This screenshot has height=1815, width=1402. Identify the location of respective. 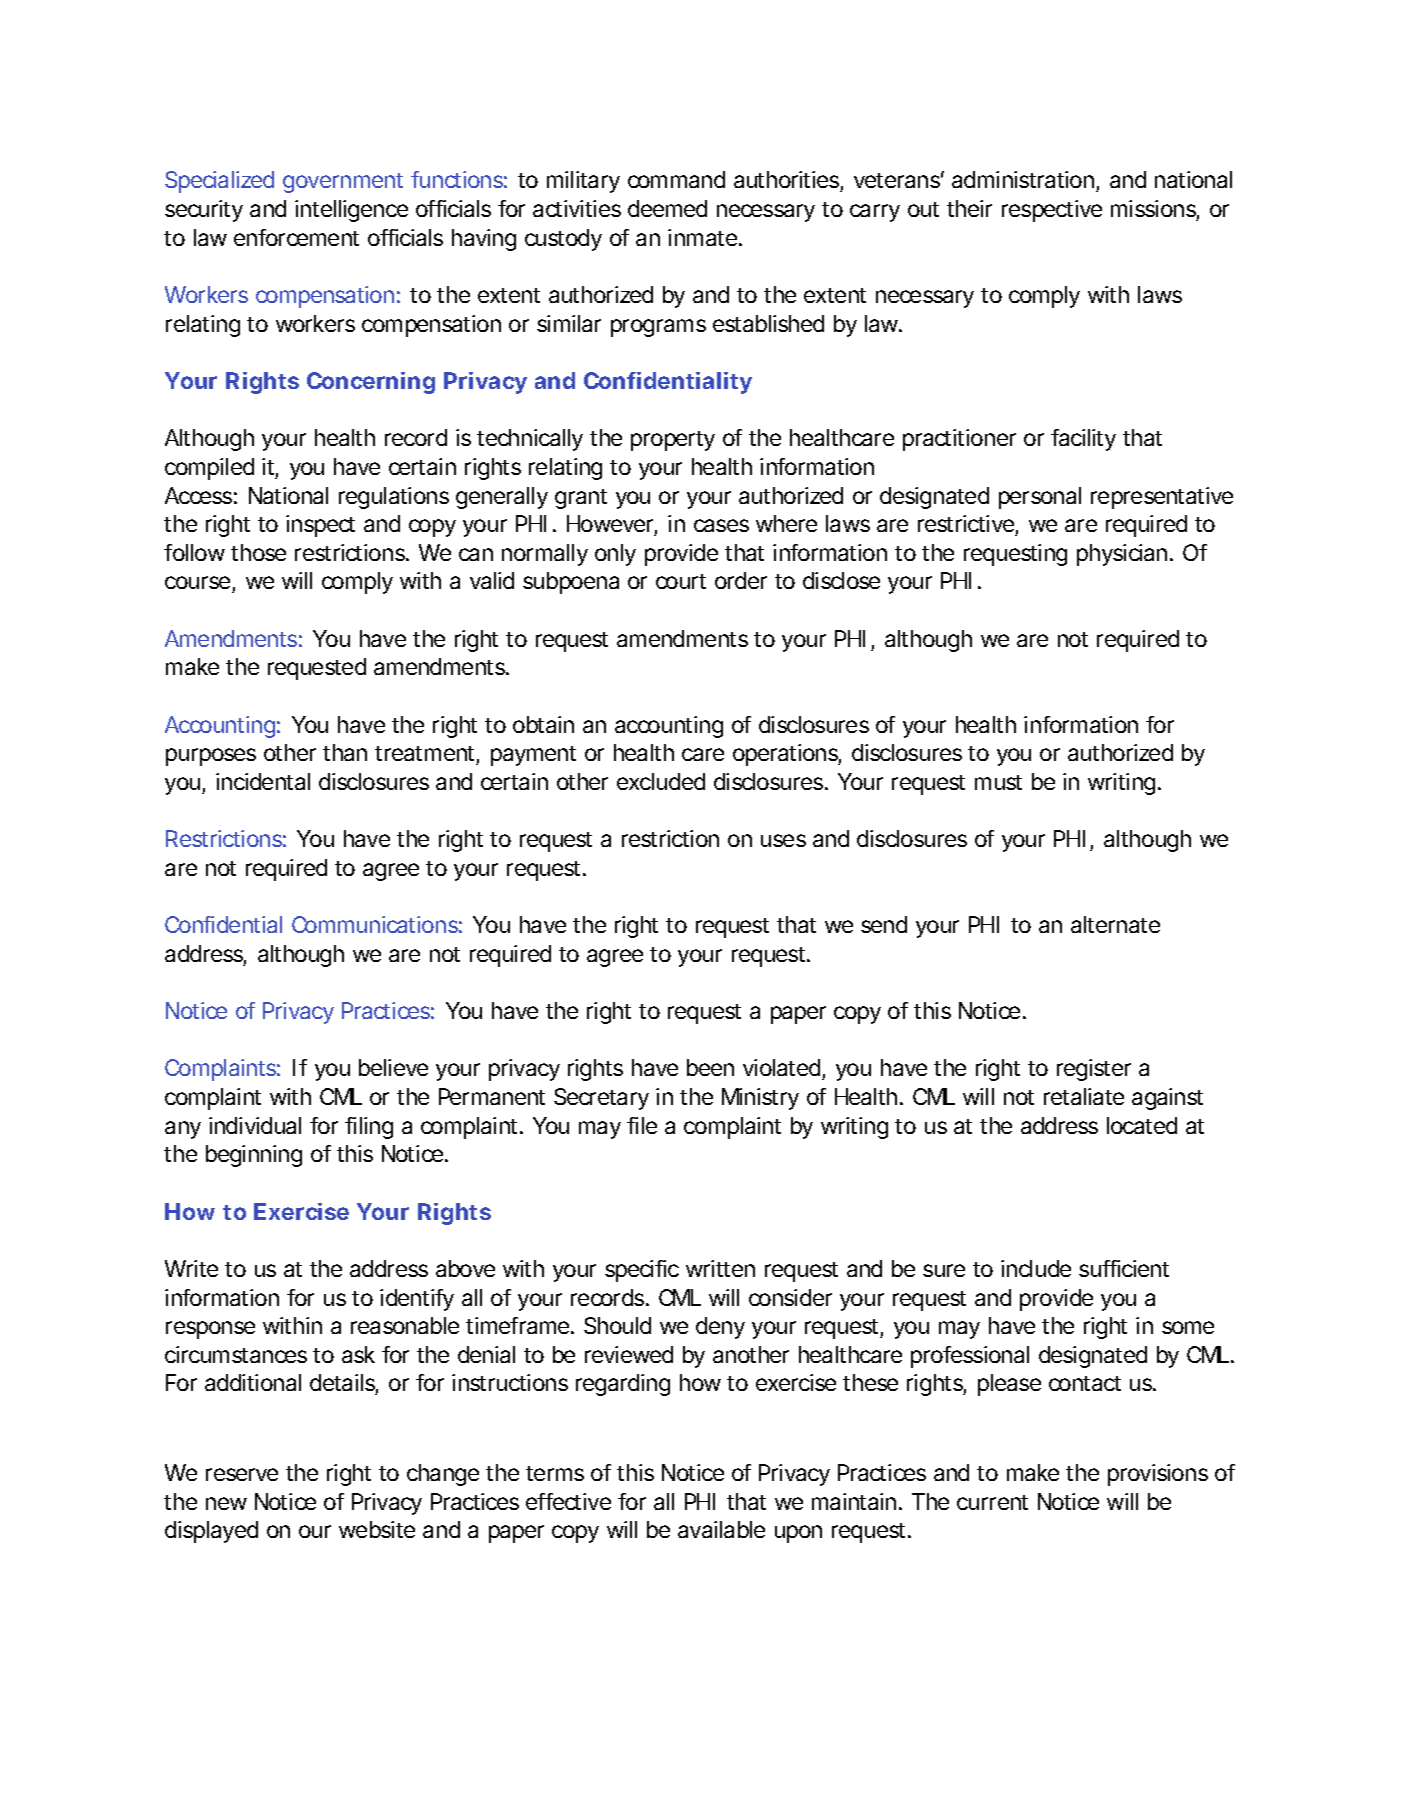
(1052, 211).
